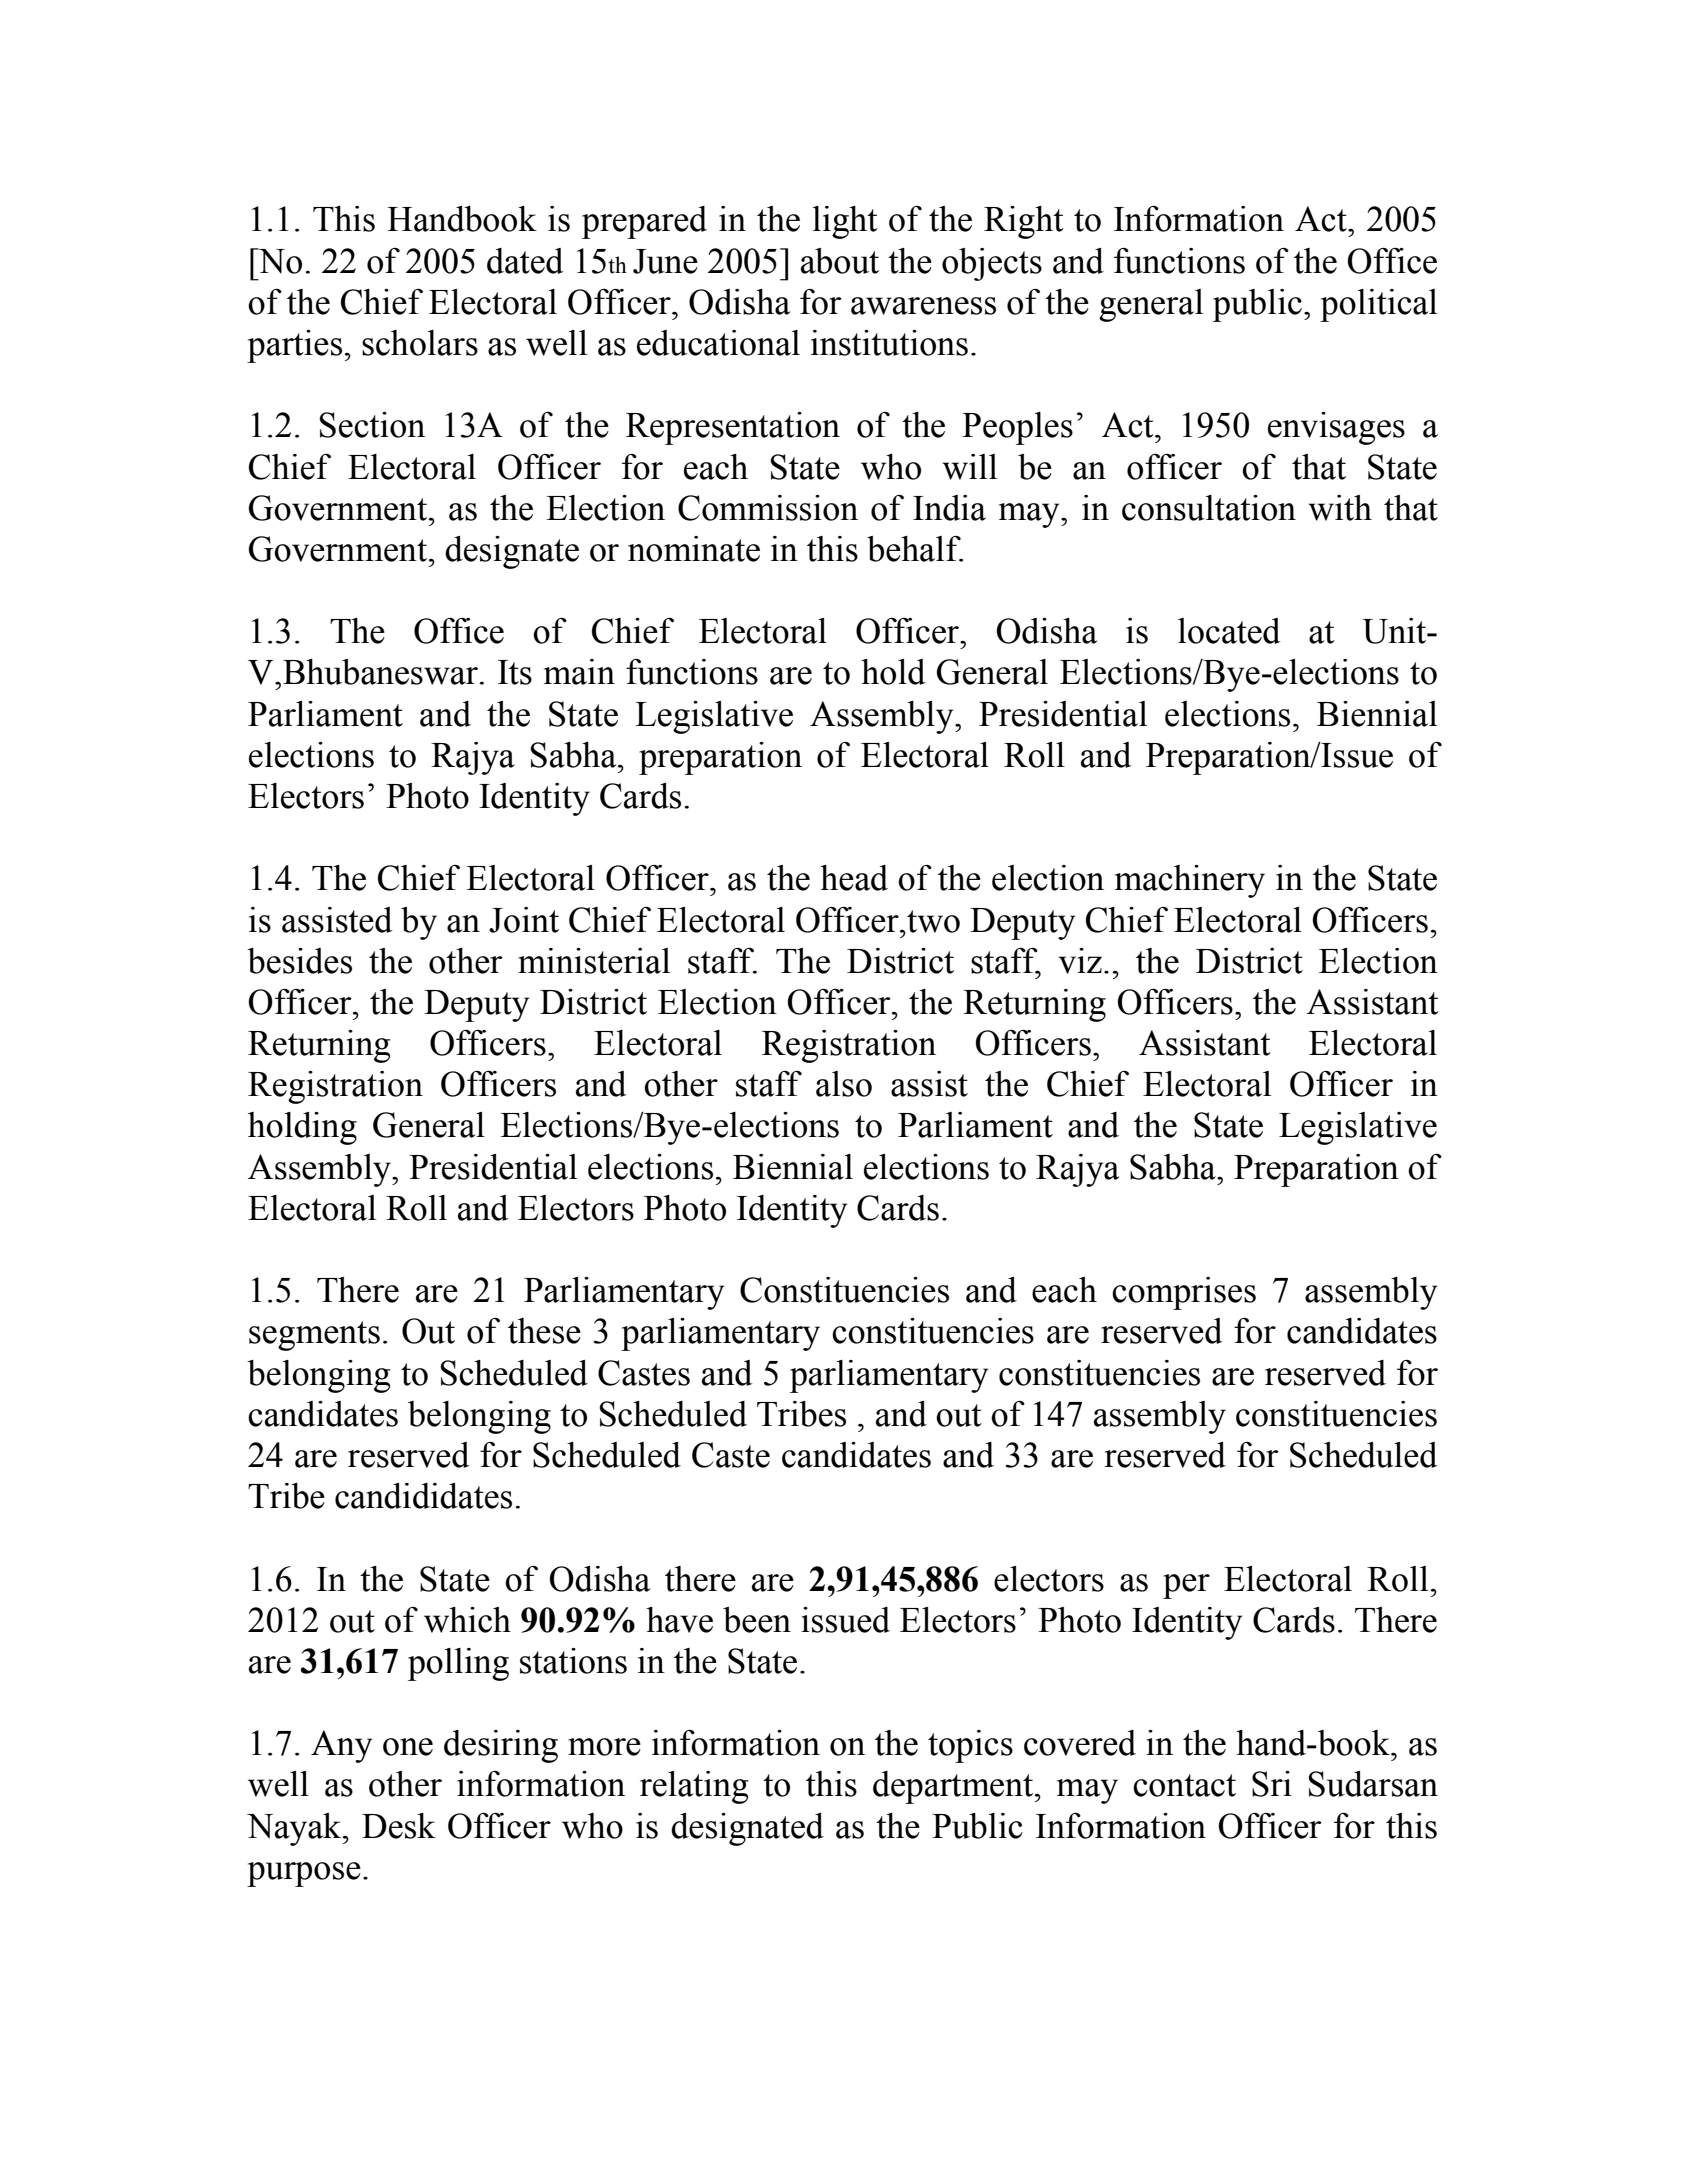  Describe the element at coordinates (840, 261) in the screenshot. I see `about` at that location.
